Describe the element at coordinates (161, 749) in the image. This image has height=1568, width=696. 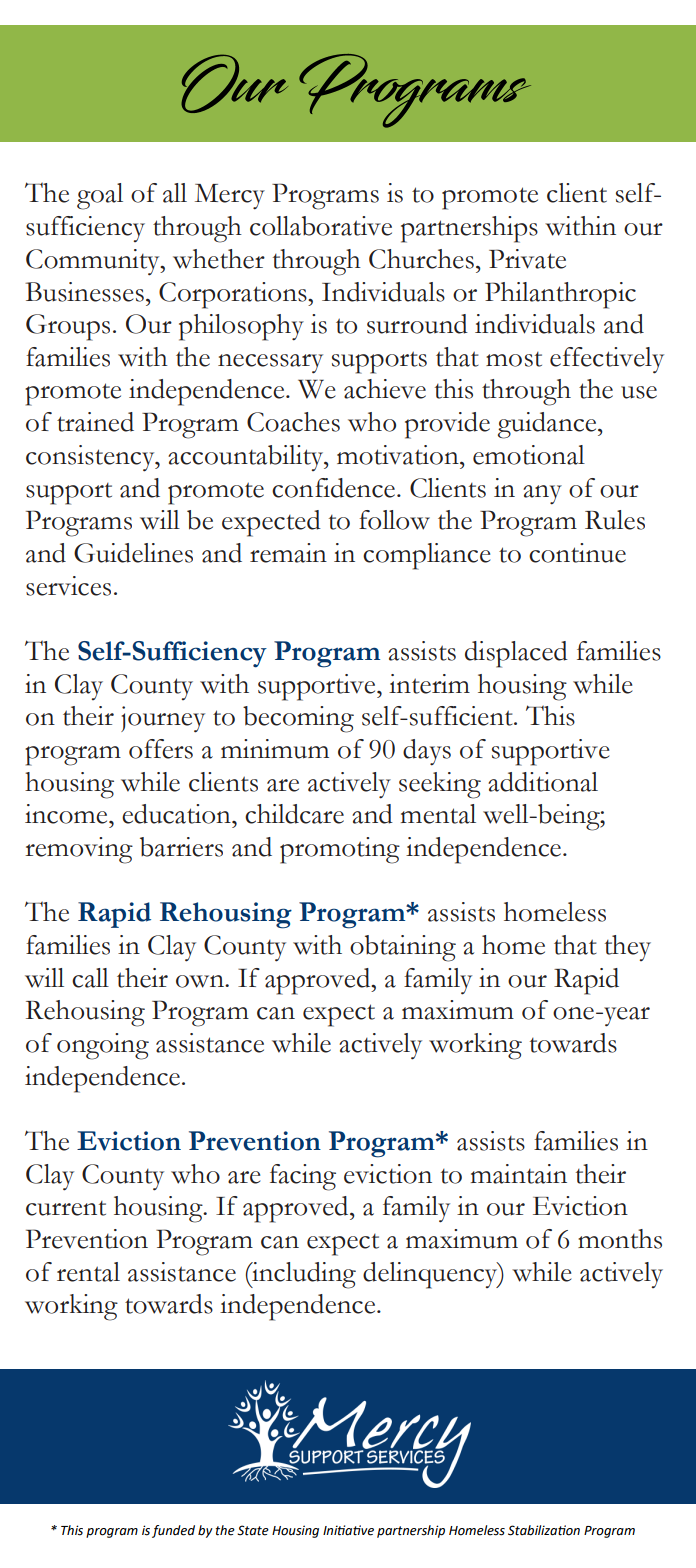
I see `offers` at that location.
